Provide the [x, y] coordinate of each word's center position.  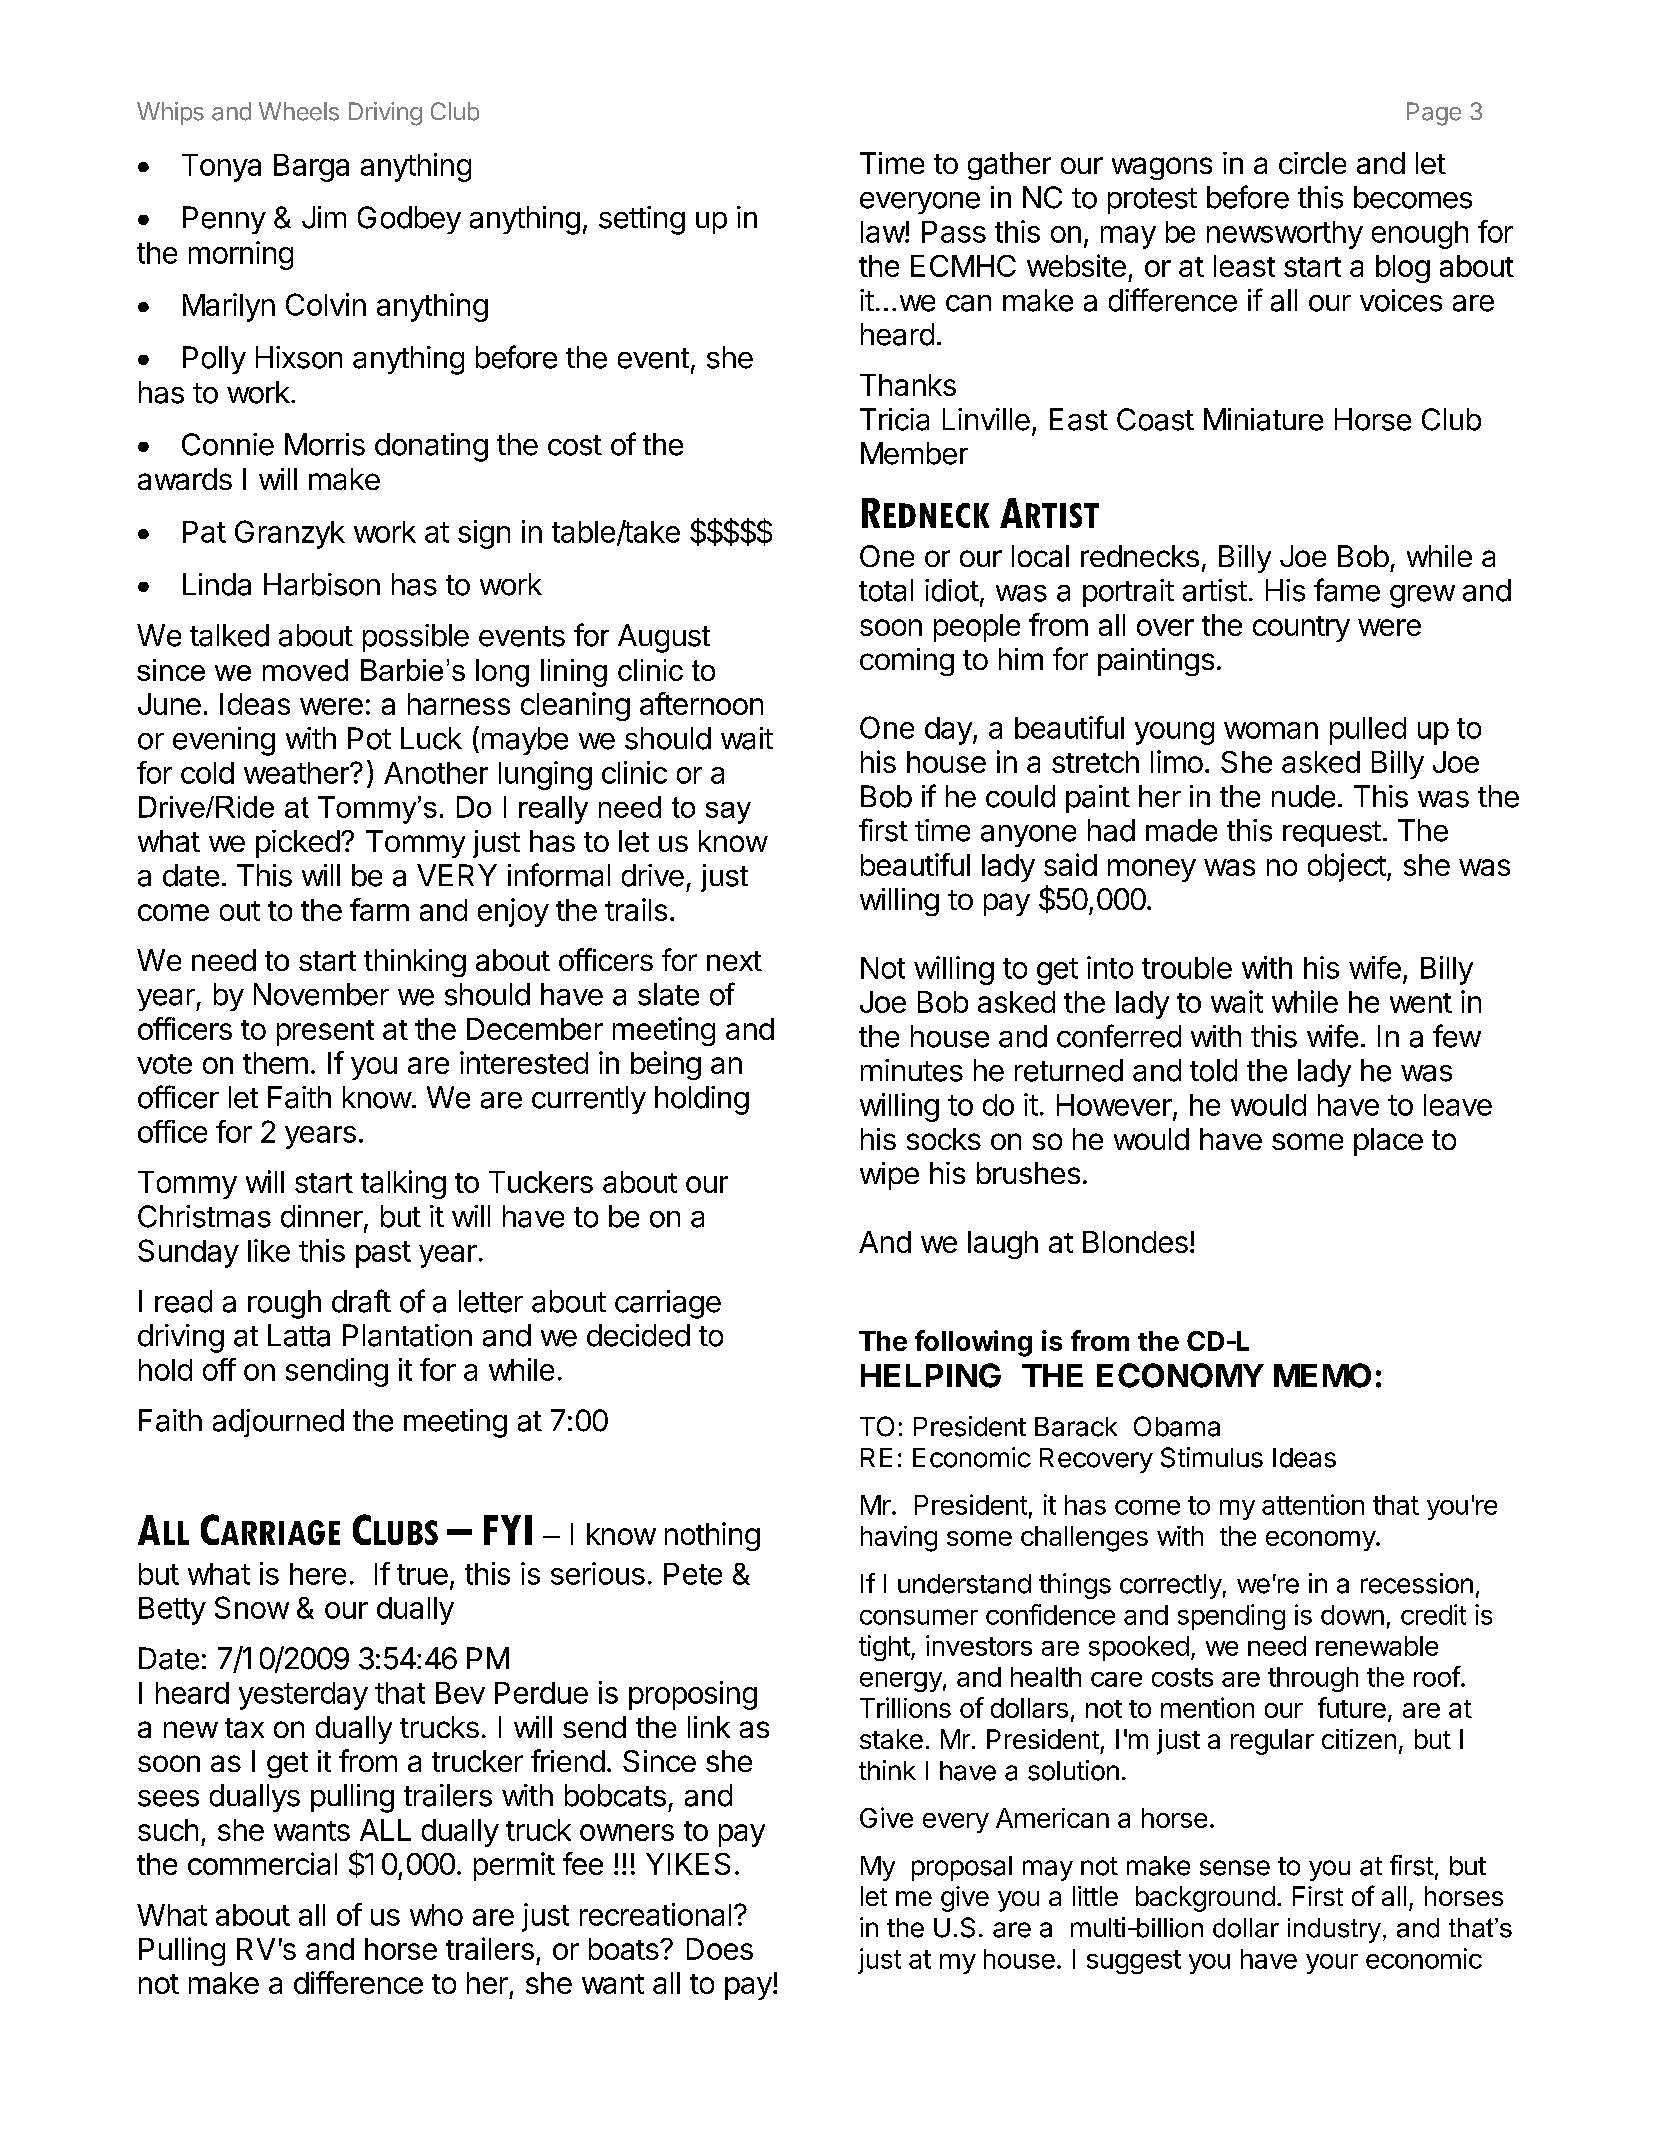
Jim [324, 217]
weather [297, 773]
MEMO [1322, 1375]
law [883, 232]
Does [720, 1949]
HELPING [931, 1375]
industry [1334, 1930]
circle [1312, 163]
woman [1271, 730]
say [728, 813]
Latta [299, 1335]
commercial [262, 1863]
